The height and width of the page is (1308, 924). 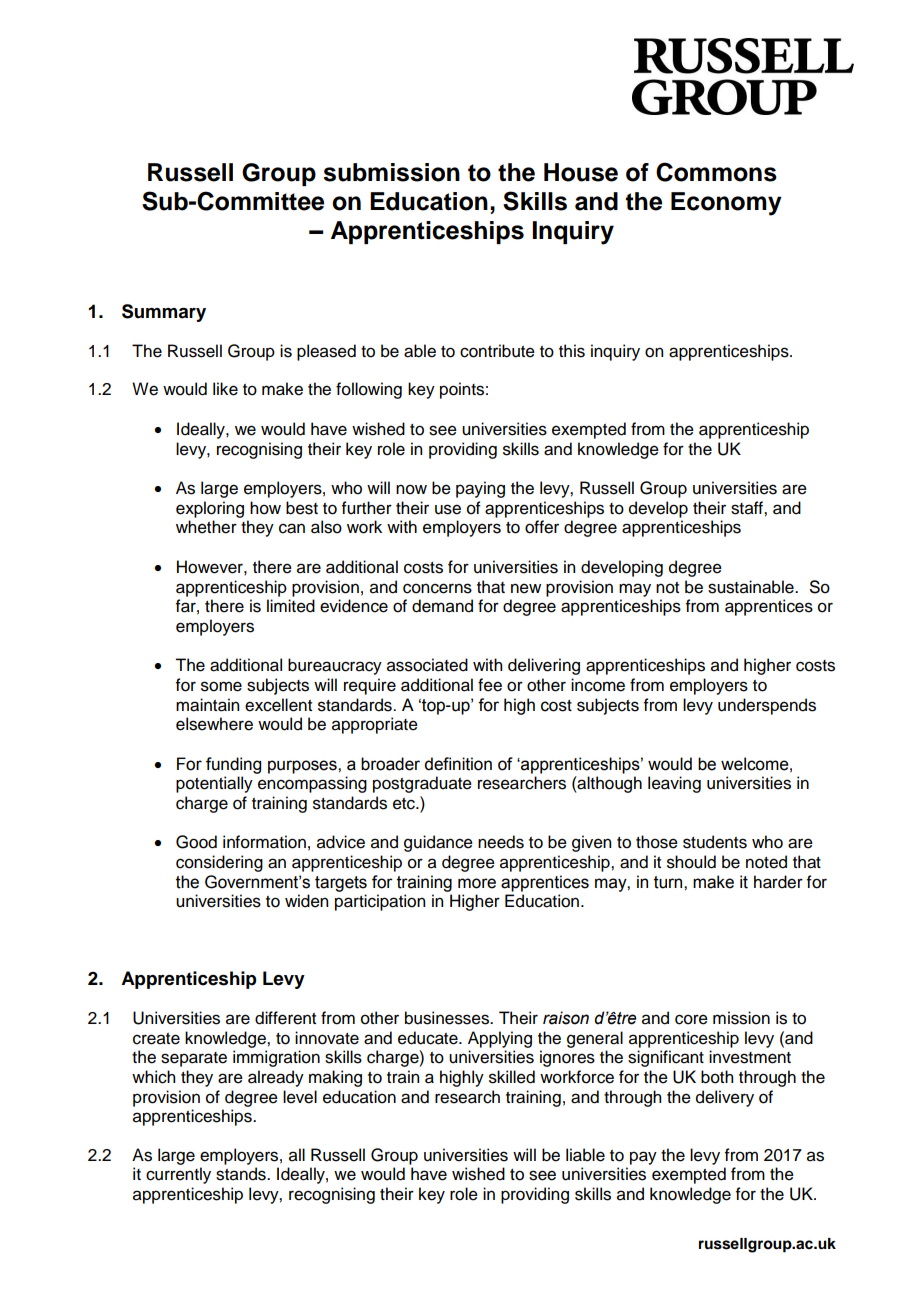 I want to click on House, so click(x=581, y=172).
